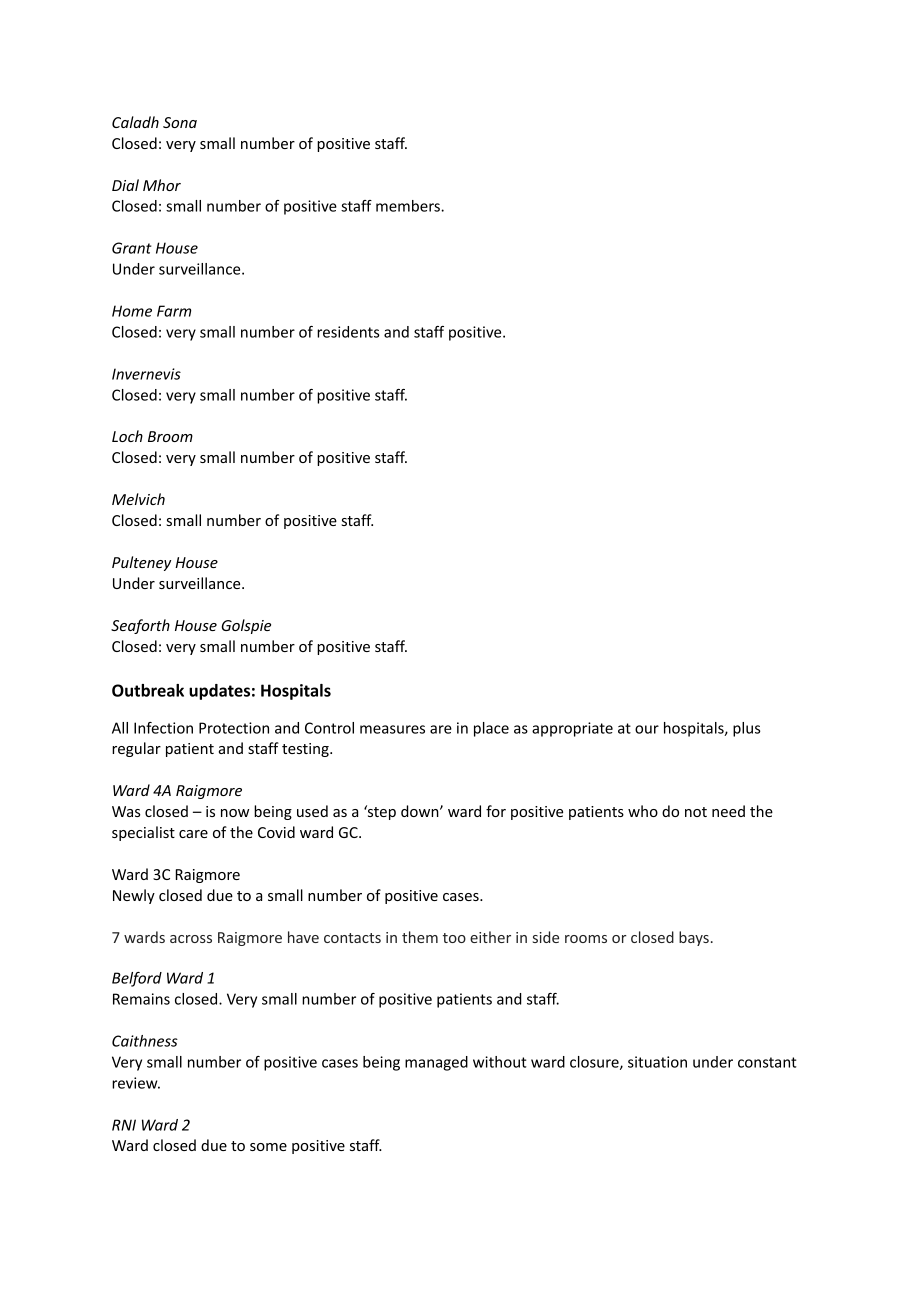 The width and height of the screenshot is (924, 1307). What do you see at coordinates (127, 436) in the screenshot?
I see `Loch` at bounding box center [127, 436].
